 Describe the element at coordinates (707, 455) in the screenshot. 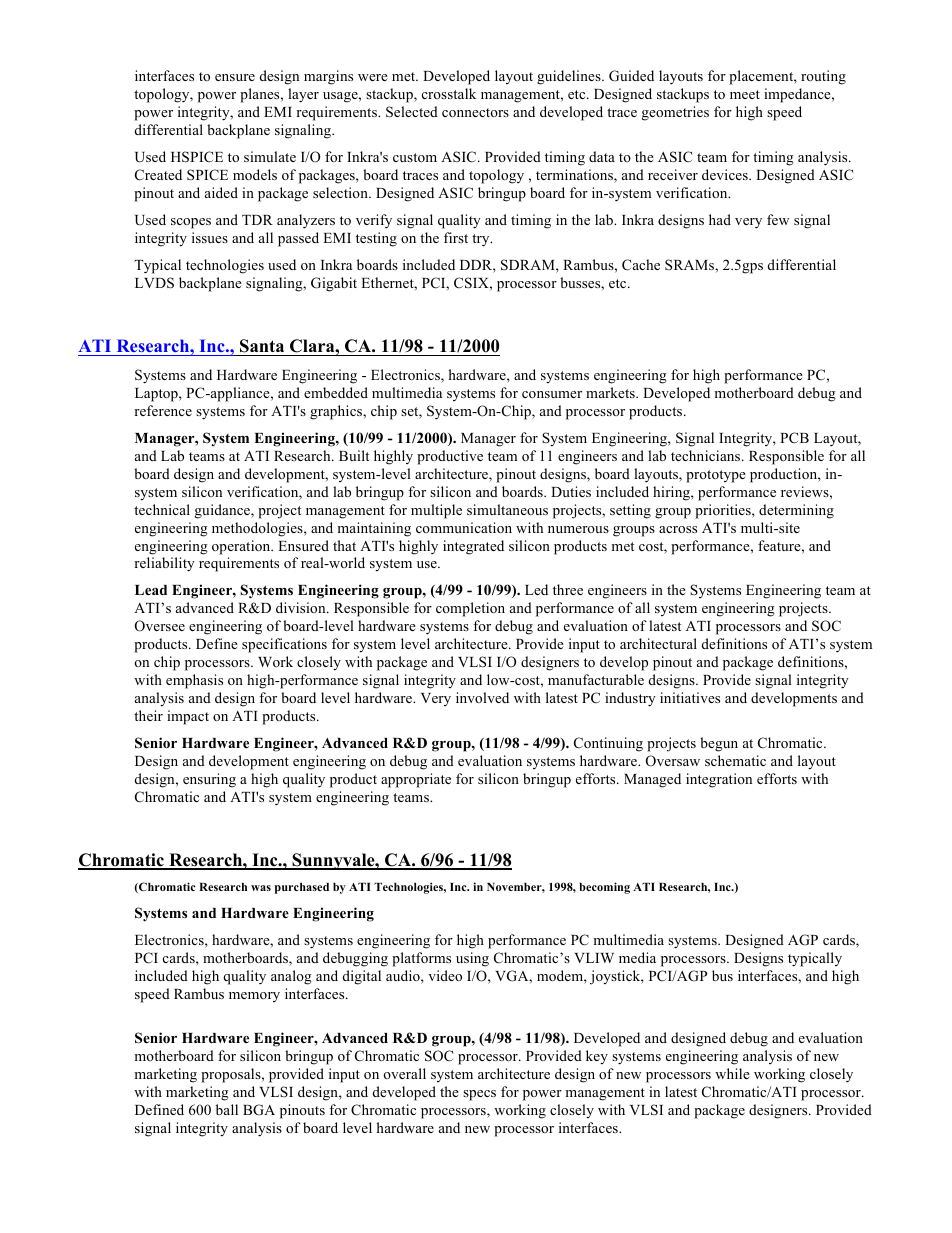

I see `technicians` at that location.
